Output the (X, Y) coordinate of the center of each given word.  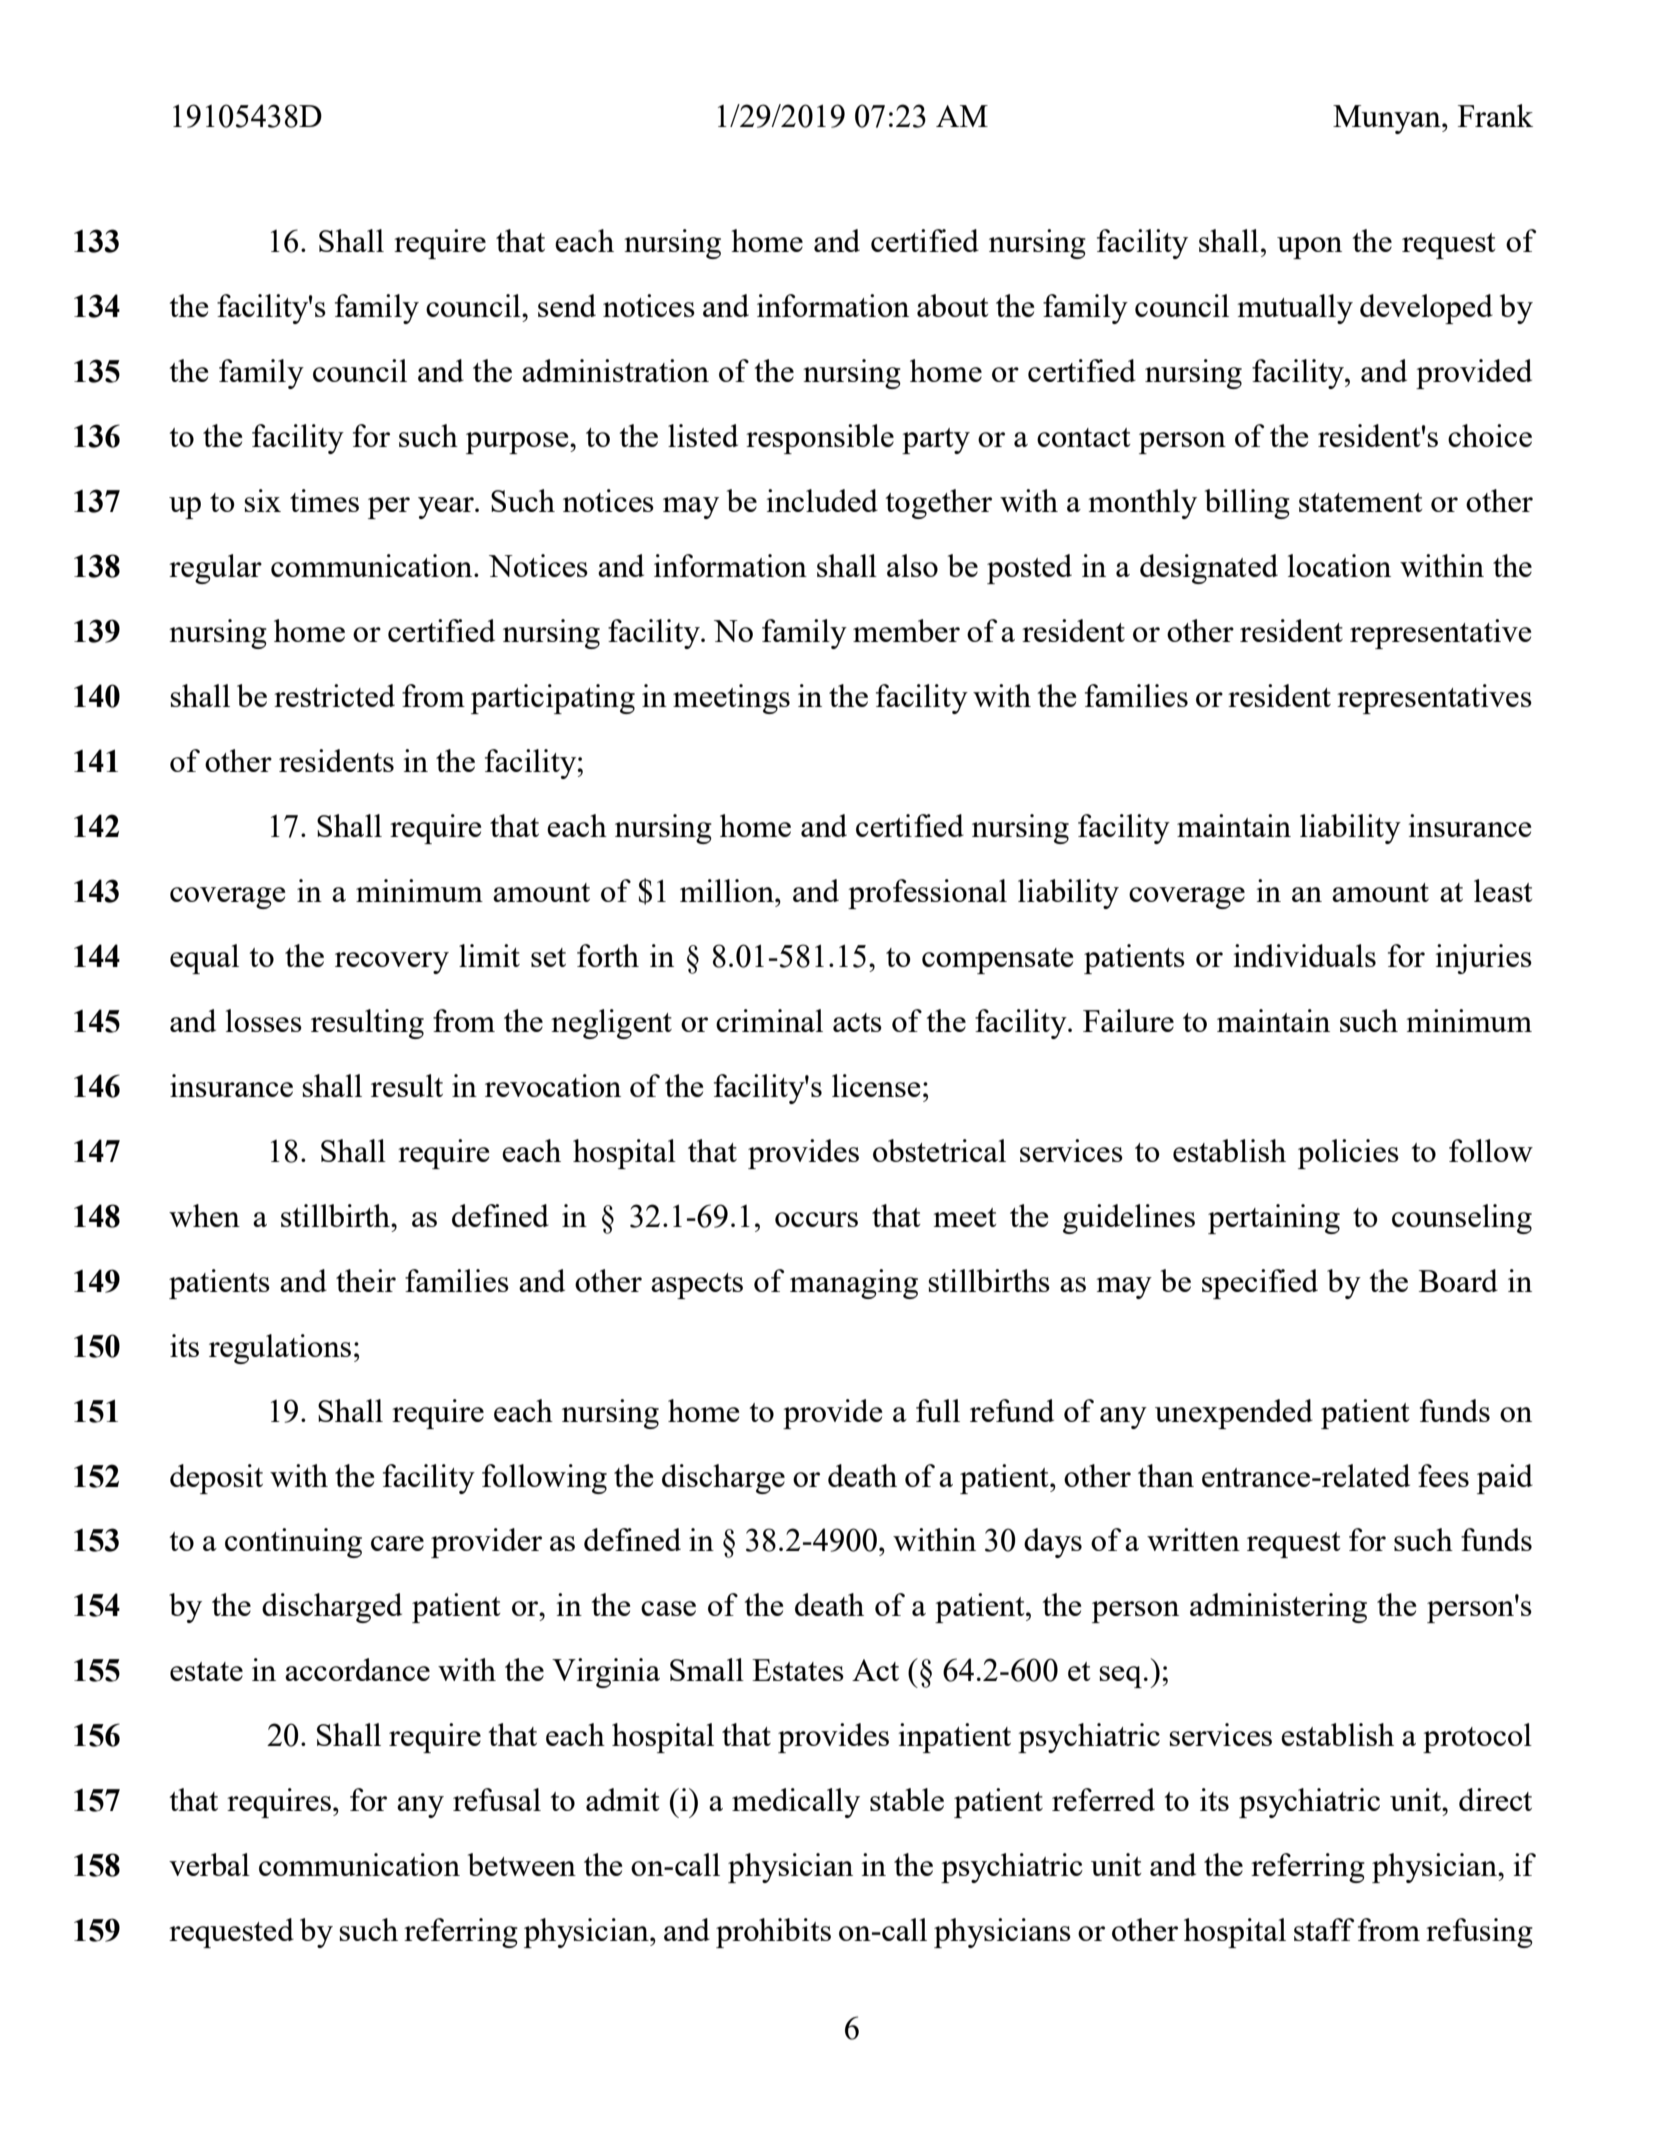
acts (857, 1022)
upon (1309, 248)
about (953, 305)
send (567, 305)
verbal (209, 1864)
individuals (1304, 955)
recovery (392, 963)
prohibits (773, 1933)
